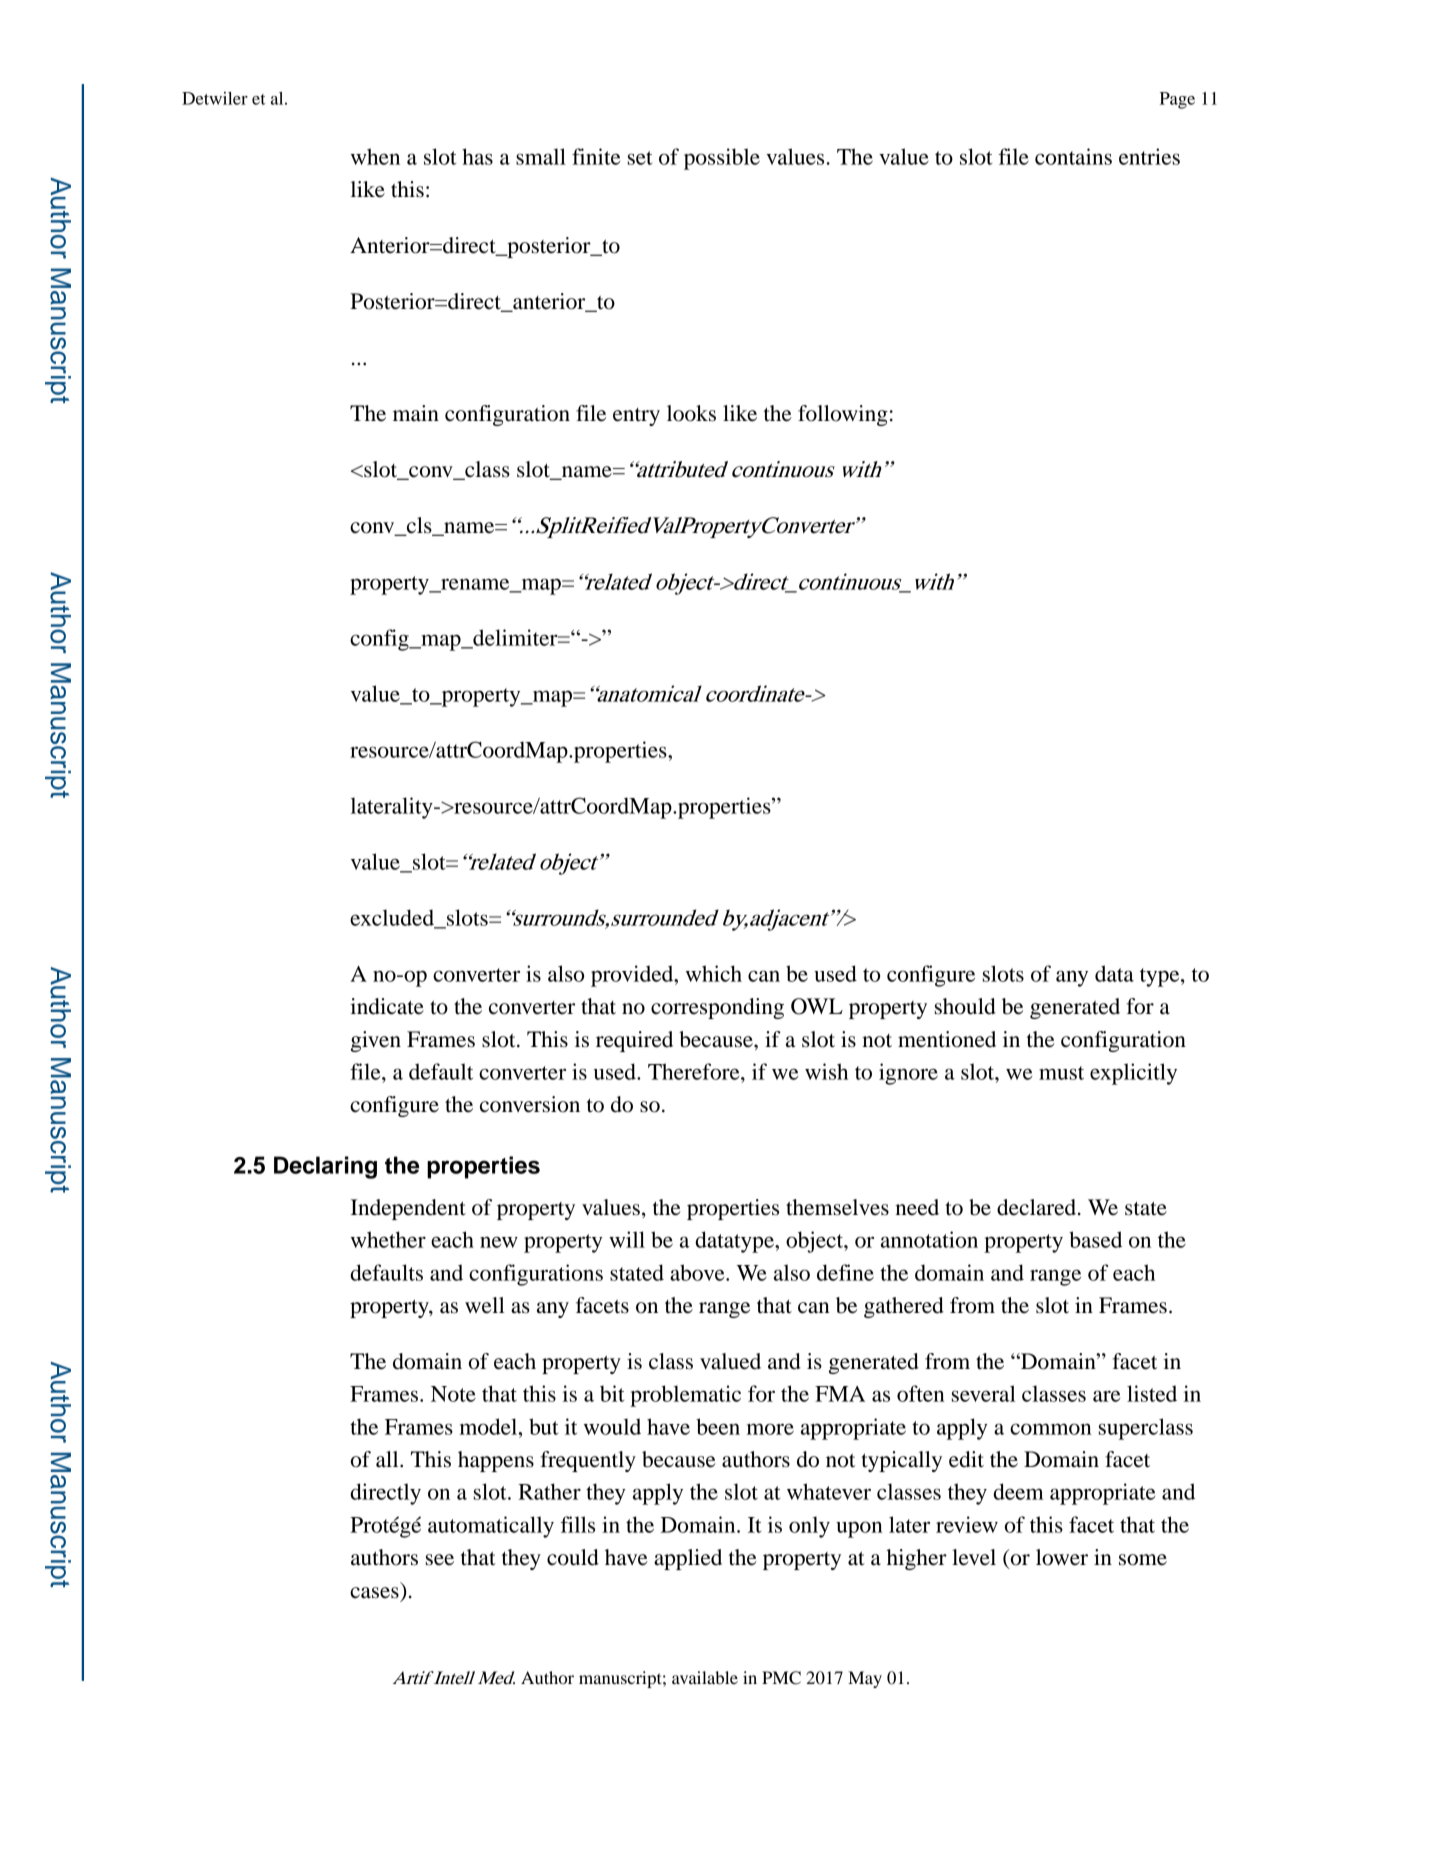 The image size is (1429, 1849). What do you see at coordinates (374, 1593) in the screenshot?
I see `cases` at bounding box center [374, 1593].
